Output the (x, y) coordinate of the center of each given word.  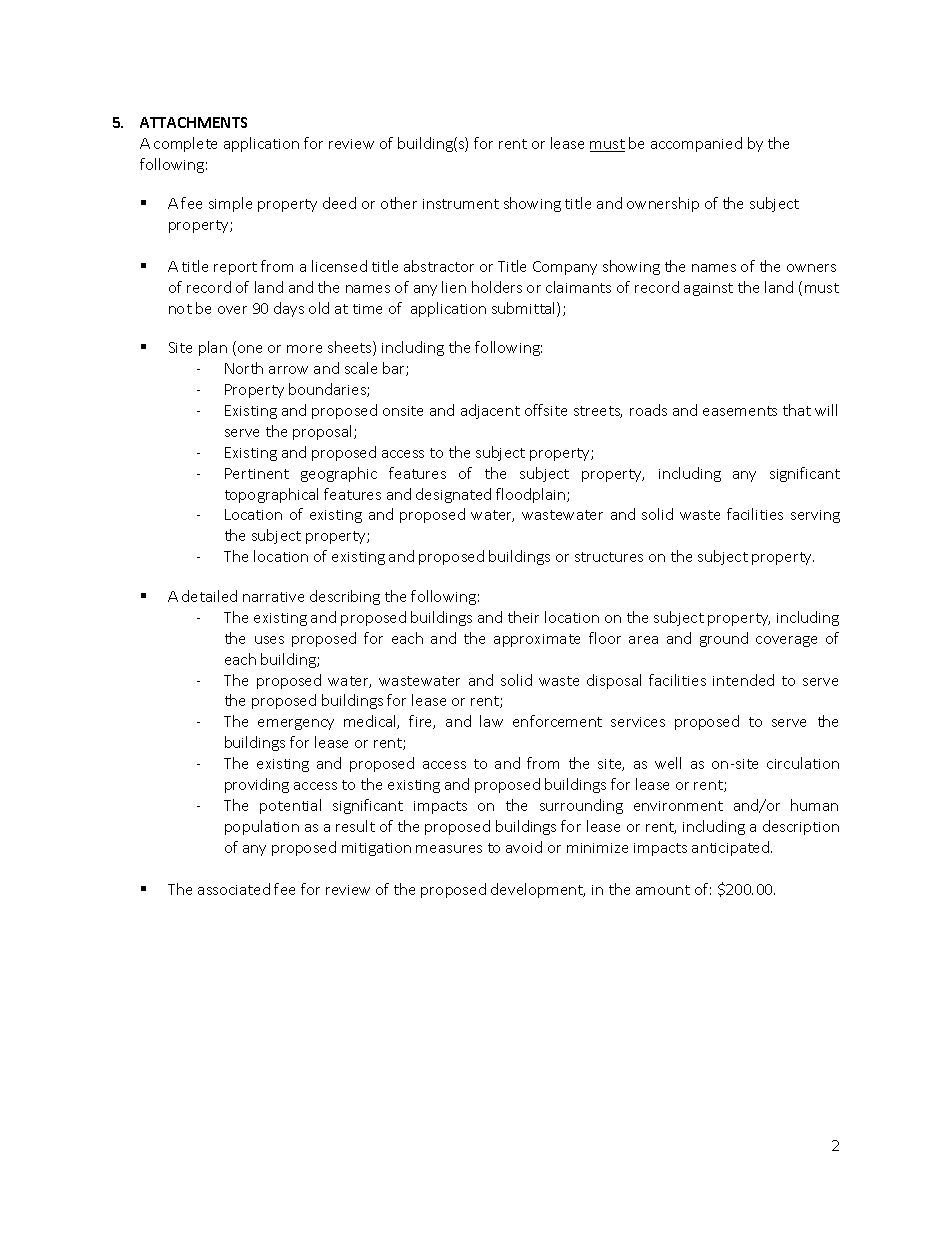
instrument (461, 204)
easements (740, 411)
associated (234, 889)
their (523, 617)
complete (185, 144)
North (244, 368)
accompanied (696, 144)
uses (269, 640)
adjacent (490, 411)
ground (724, 639)
